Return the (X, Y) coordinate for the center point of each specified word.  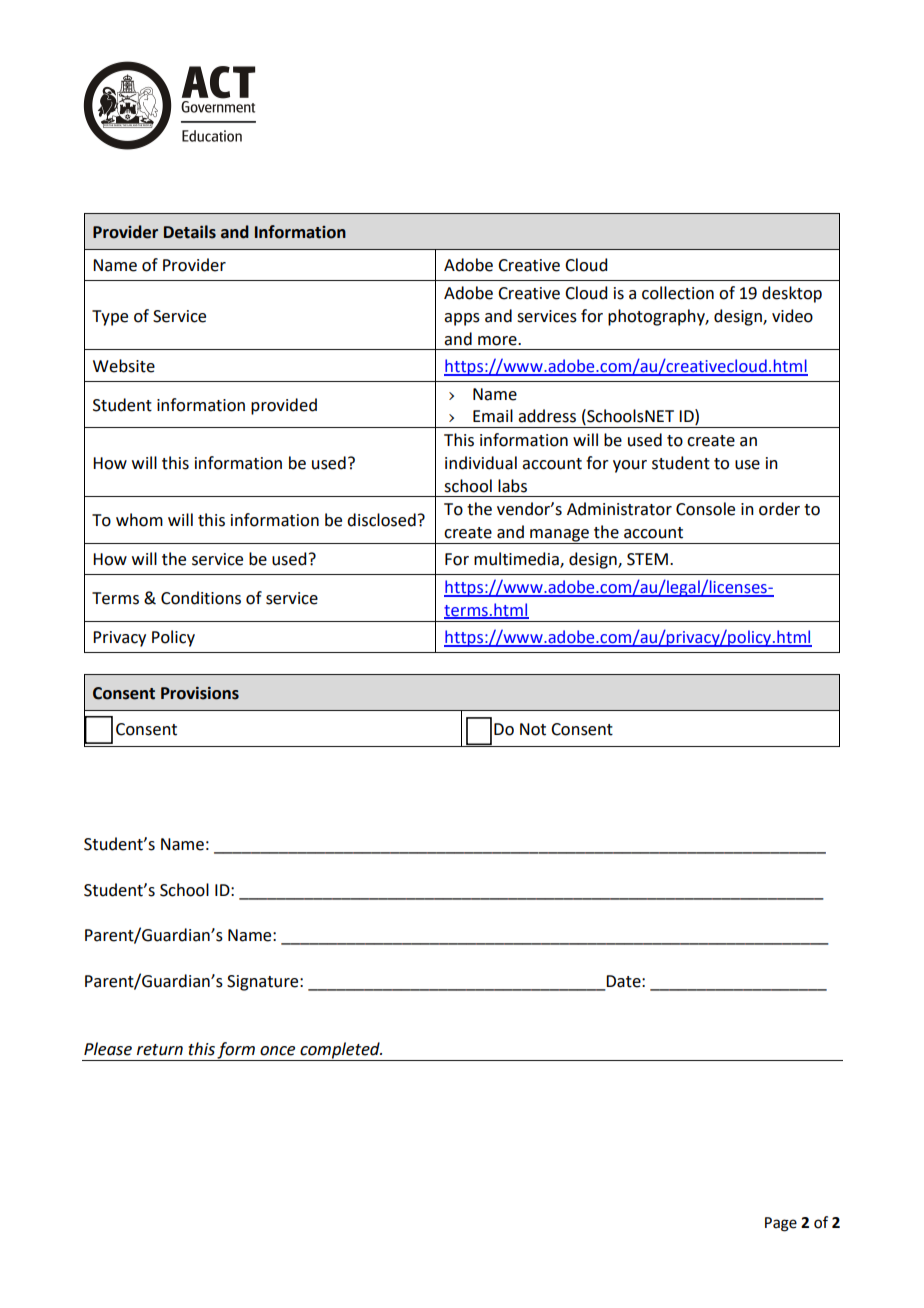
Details (190, 232)
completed (340, 1051)
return (160, 1050)
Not (533, 729)
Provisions (200, 693)
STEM (647, 559)
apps (462, 319)
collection (678, 293)
